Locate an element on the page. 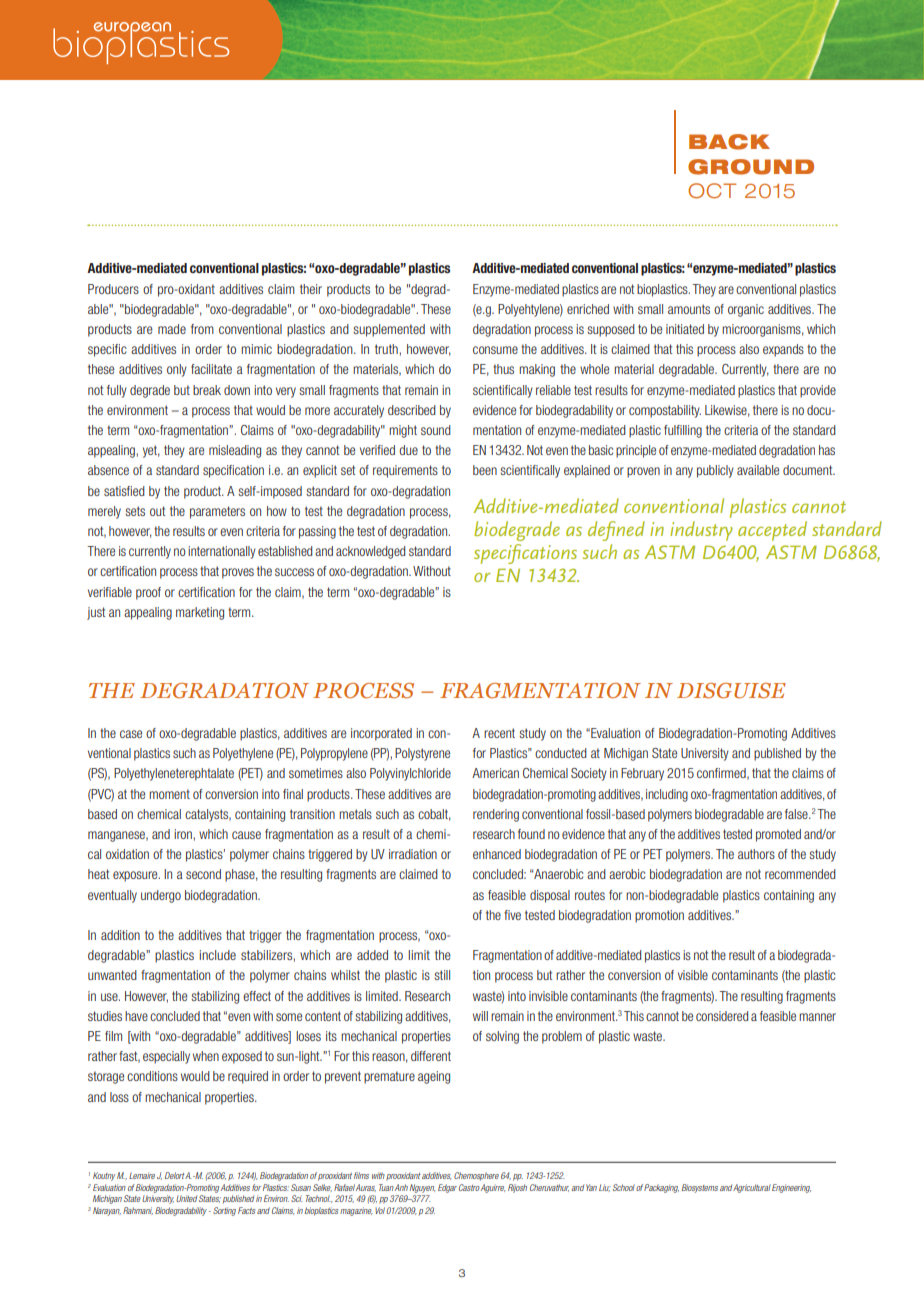  authors is located at coordinates (756, 854).
